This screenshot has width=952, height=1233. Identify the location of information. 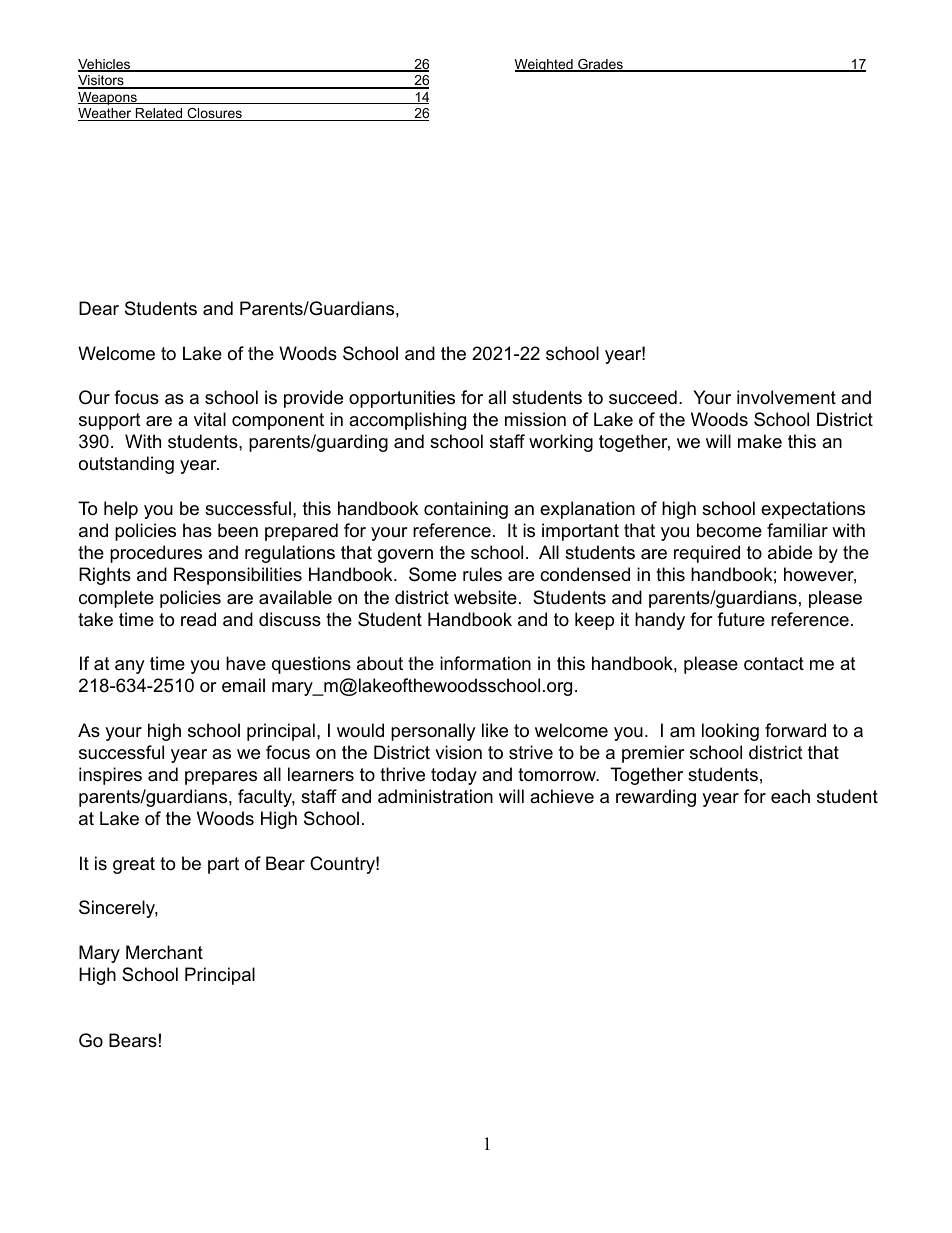
(485, 663).
